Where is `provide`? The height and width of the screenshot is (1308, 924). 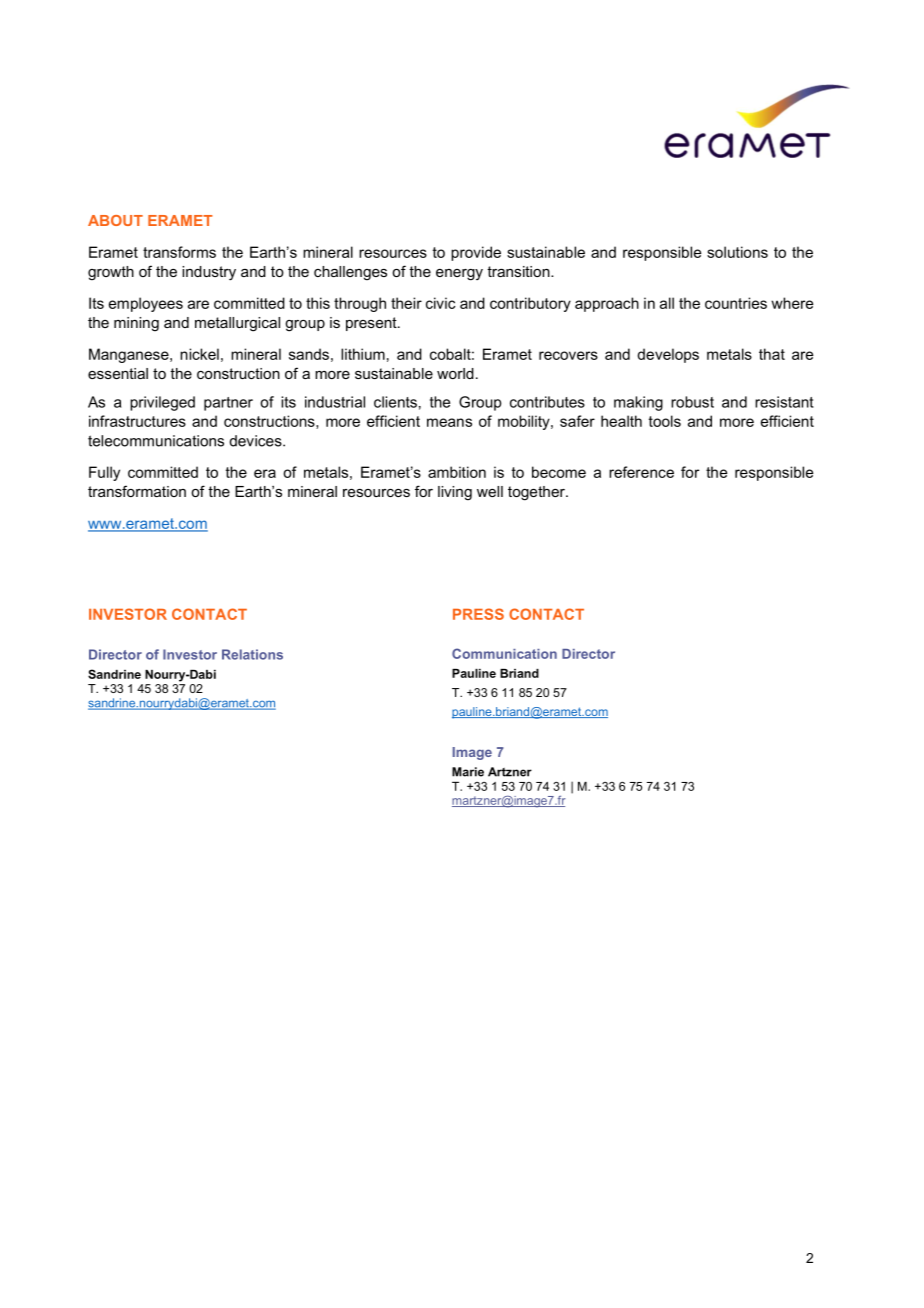 provide is located at coordinates (476, 253).
